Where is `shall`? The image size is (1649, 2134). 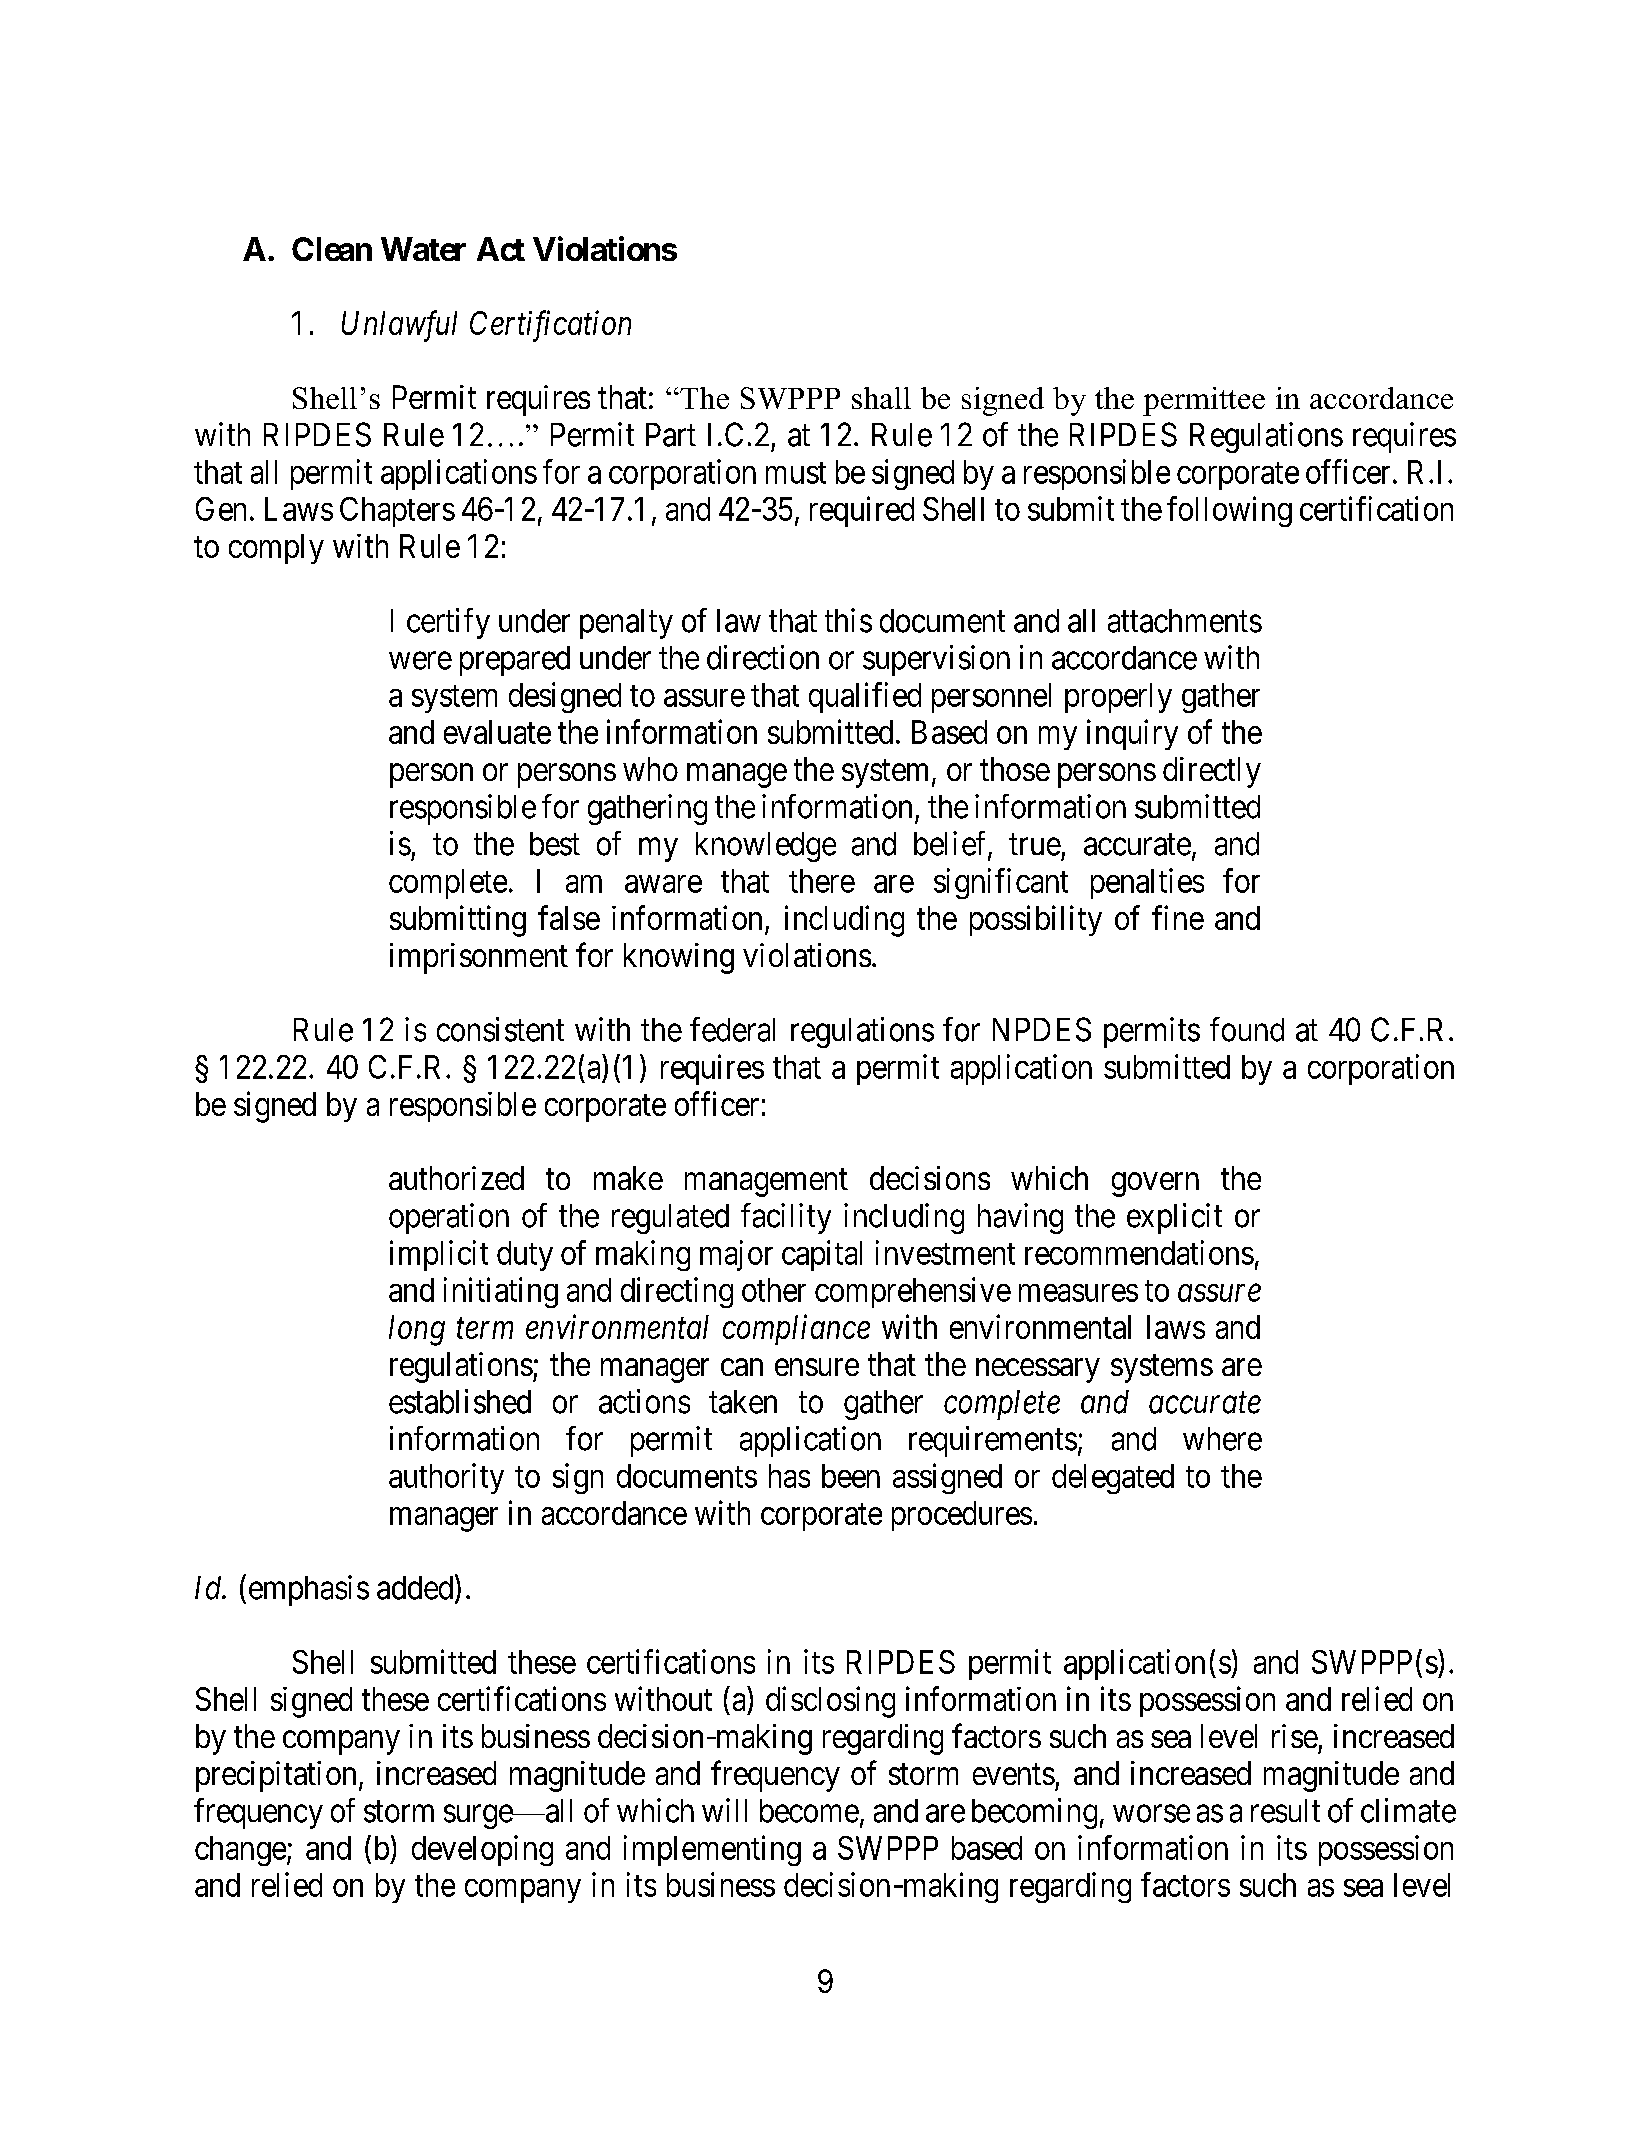
shall is located at coordinates (881, 398).
